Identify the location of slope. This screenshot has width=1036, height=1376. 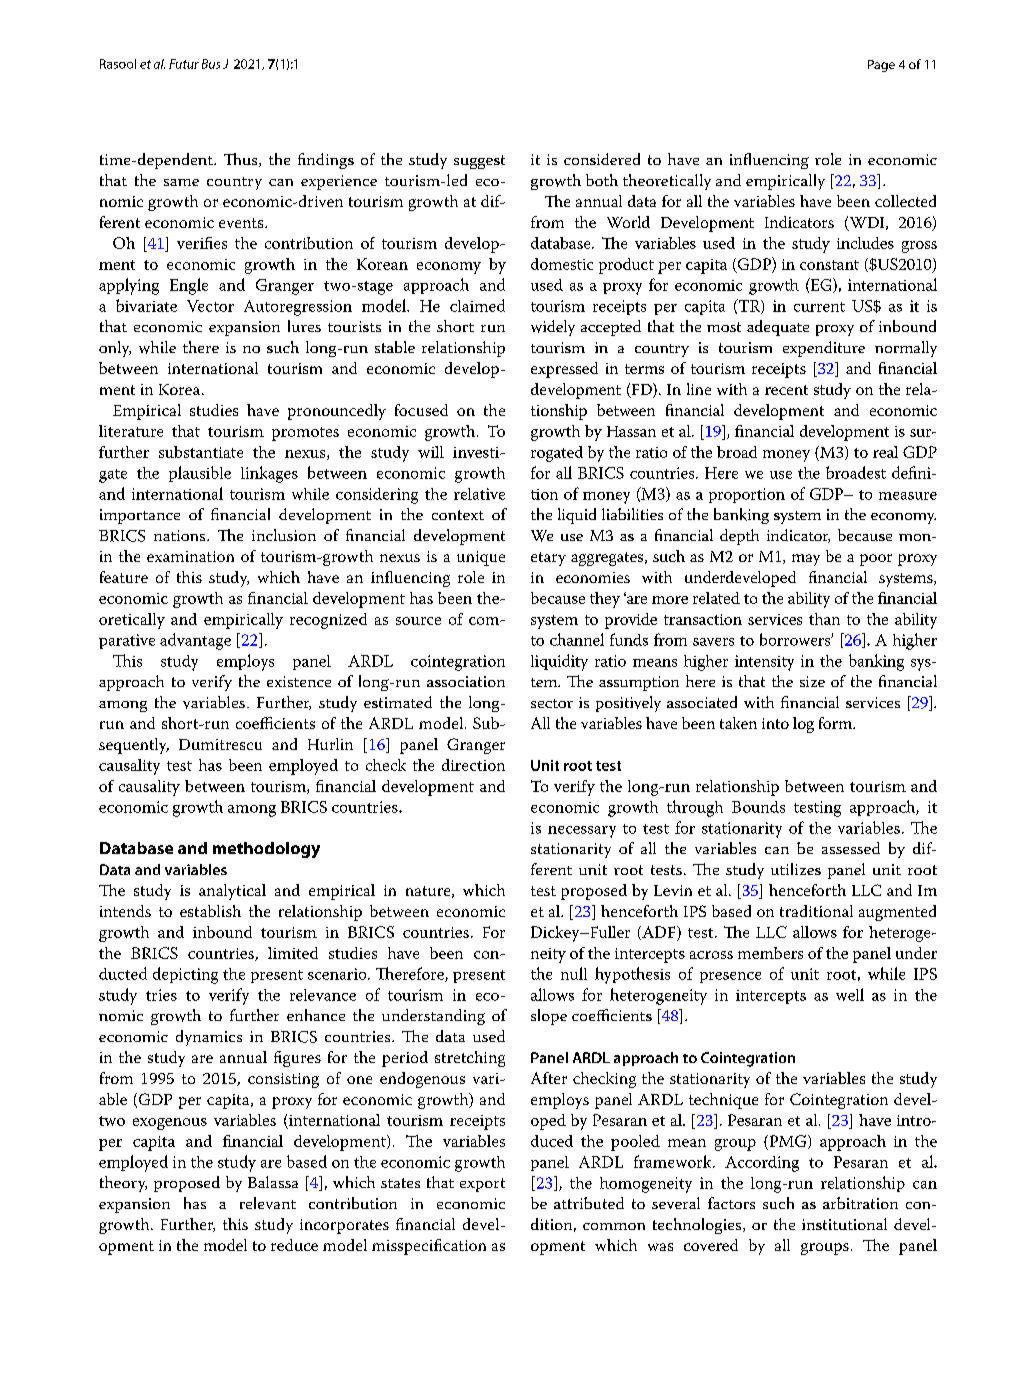
(549, 1017).
